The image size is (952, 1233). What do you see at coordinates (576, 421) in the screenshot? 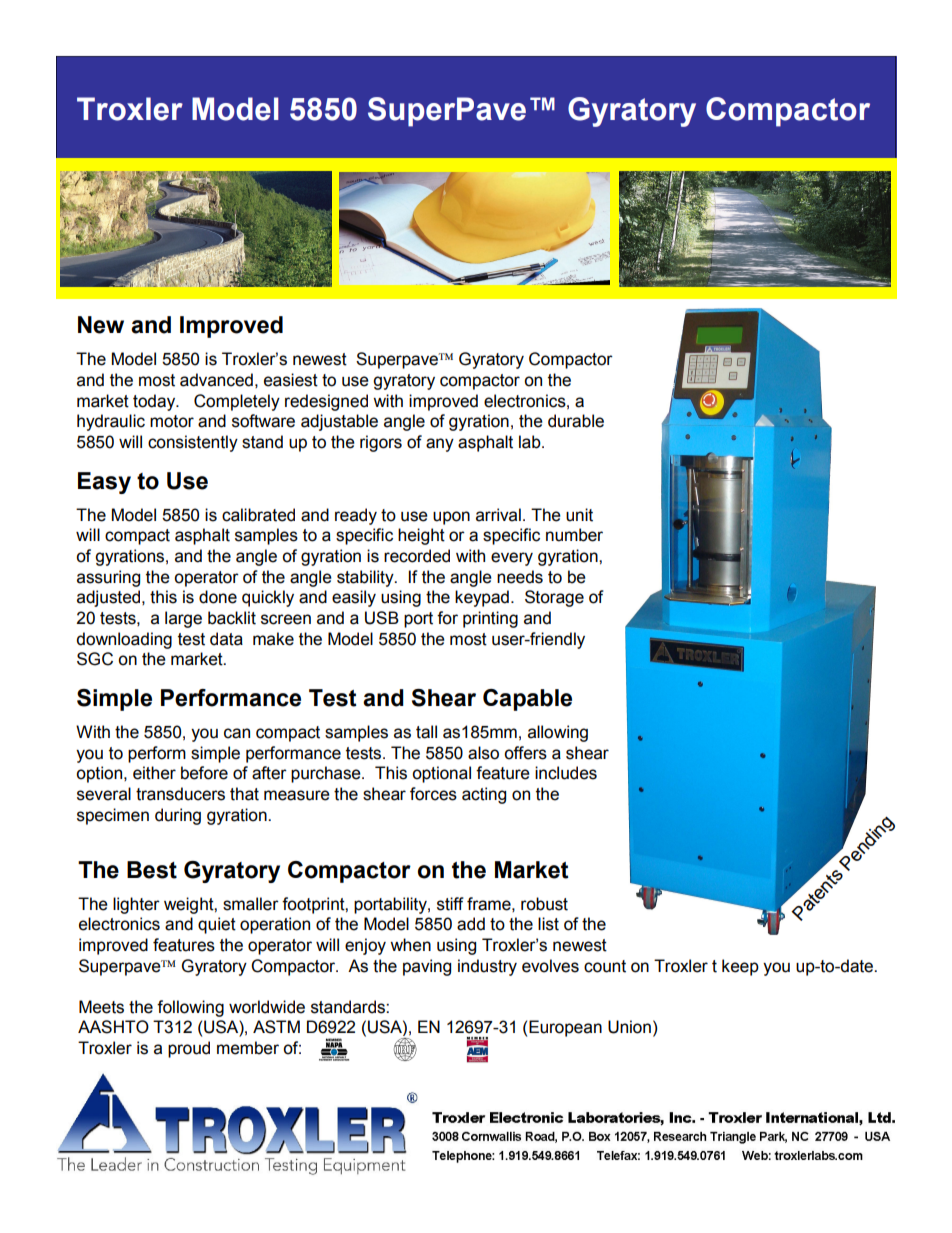
I see `durable` at bounding box center [576, 421].
